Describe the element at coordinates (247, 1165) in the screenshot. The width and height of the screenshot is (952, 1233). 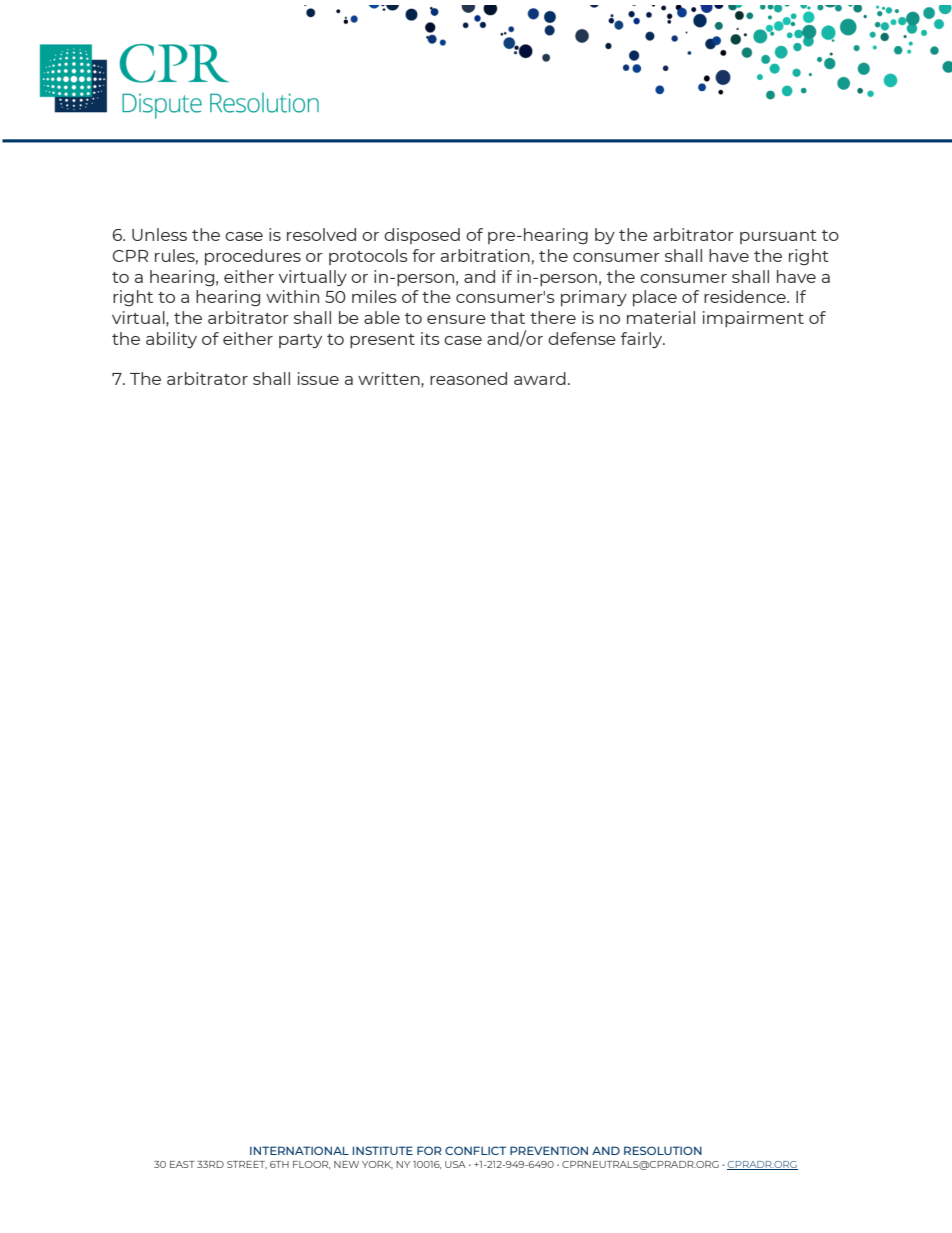
I see `STREET` at that location.
